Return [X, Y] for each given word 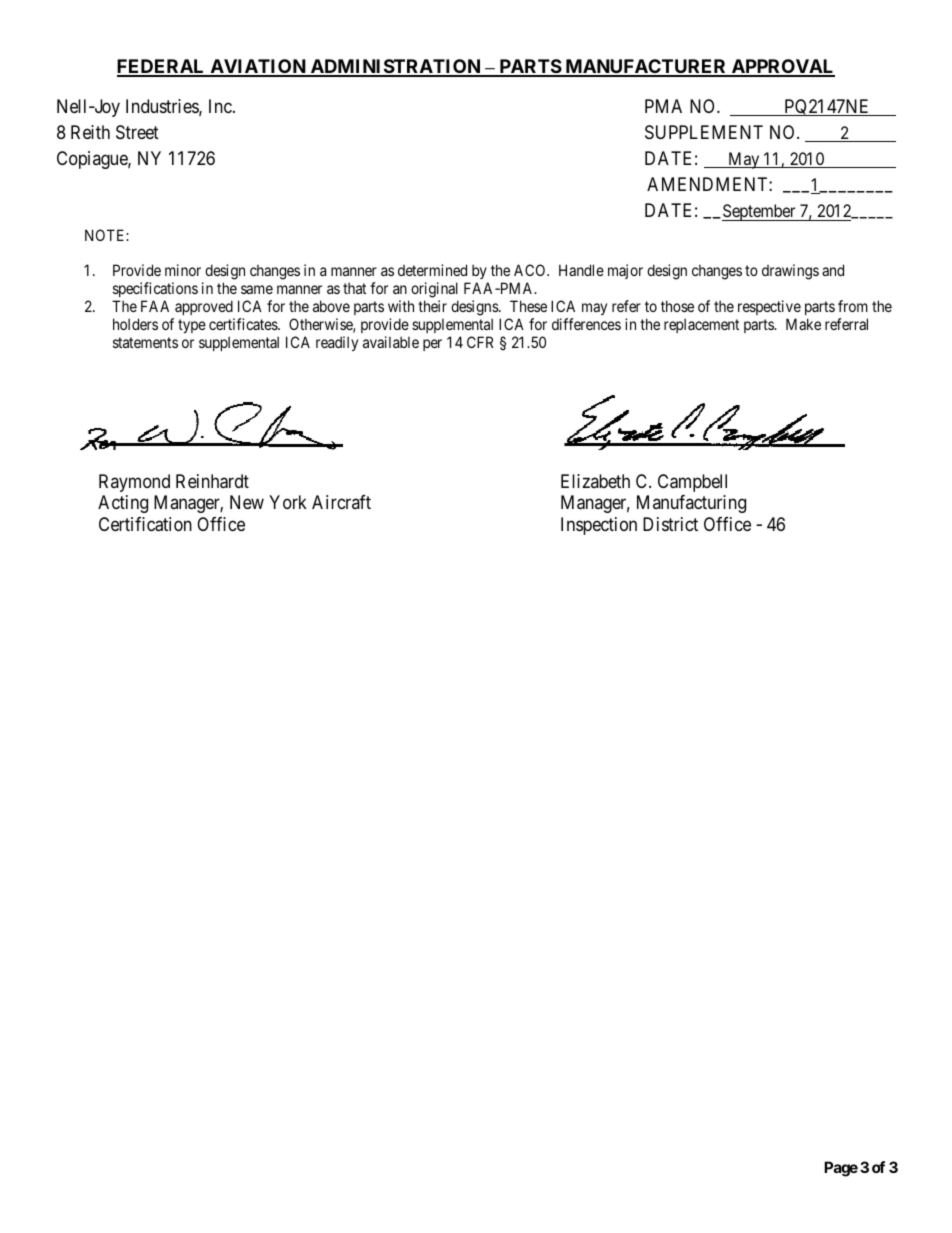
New [247, 502]
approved [204, 307]
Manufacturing [691, 504]
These [528, 306]
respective [769, 307]
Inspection [599, 526]
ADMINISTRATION [395, 67]
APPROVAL [782, 67]
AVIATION [258, 67]
